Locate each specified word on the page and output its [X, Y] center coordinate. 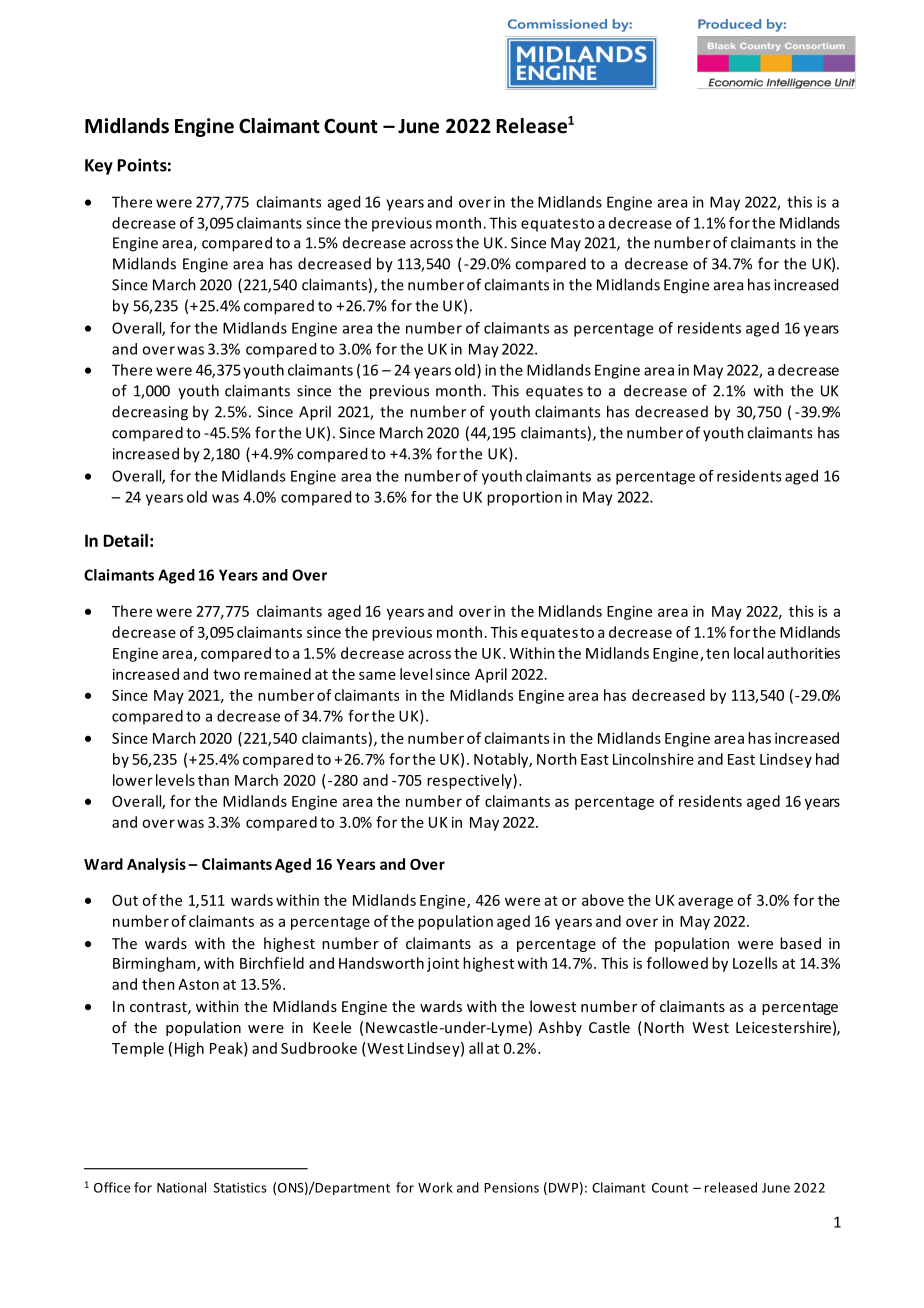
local [749, 653]
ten [717, 654]
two [226, 675]
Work [435, 1187]
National [181, 1187]
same [377, 675]
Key [99, 167]
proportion [524, 498]
